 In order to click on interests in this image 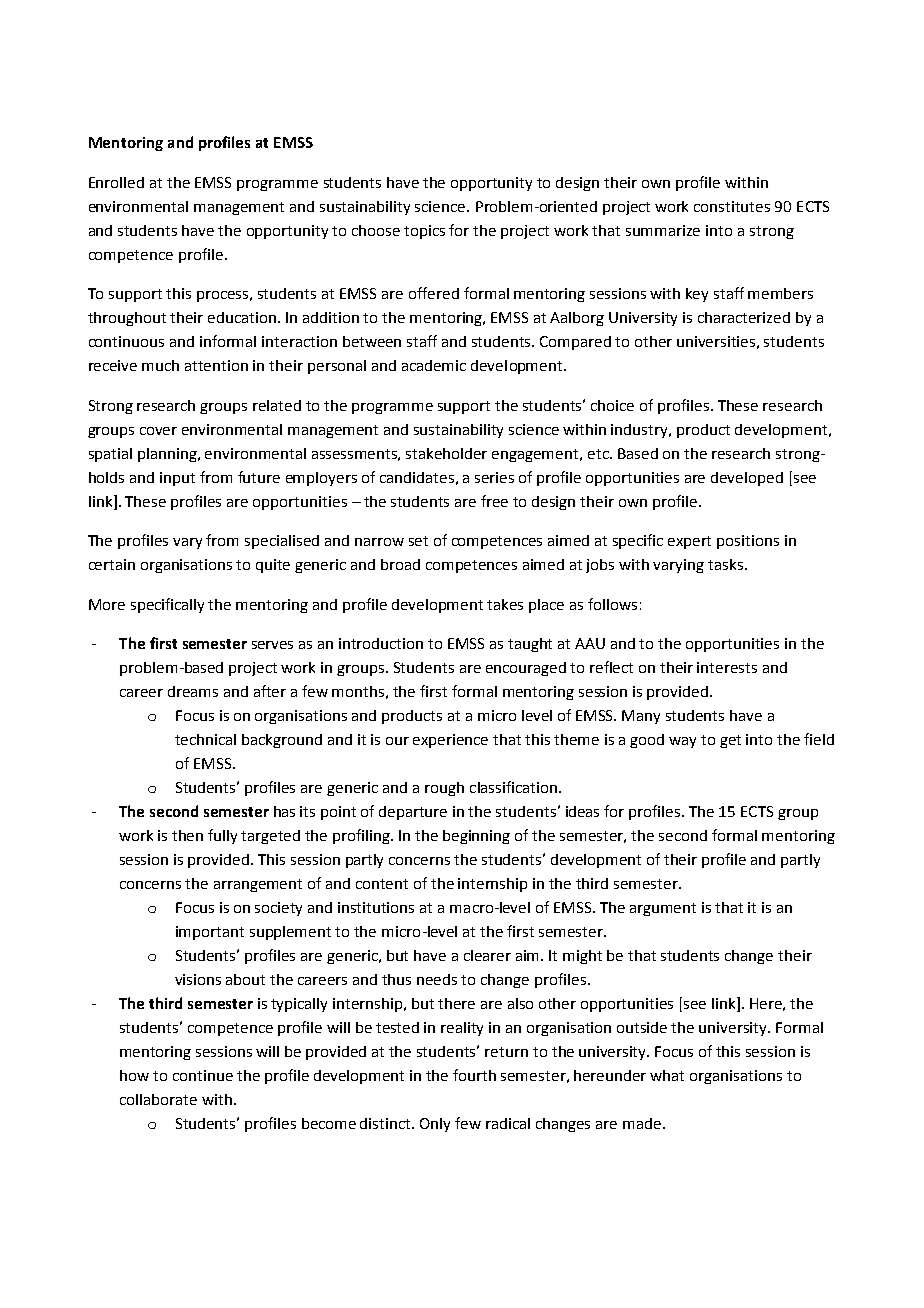, I will do `click(727, 667)`.
